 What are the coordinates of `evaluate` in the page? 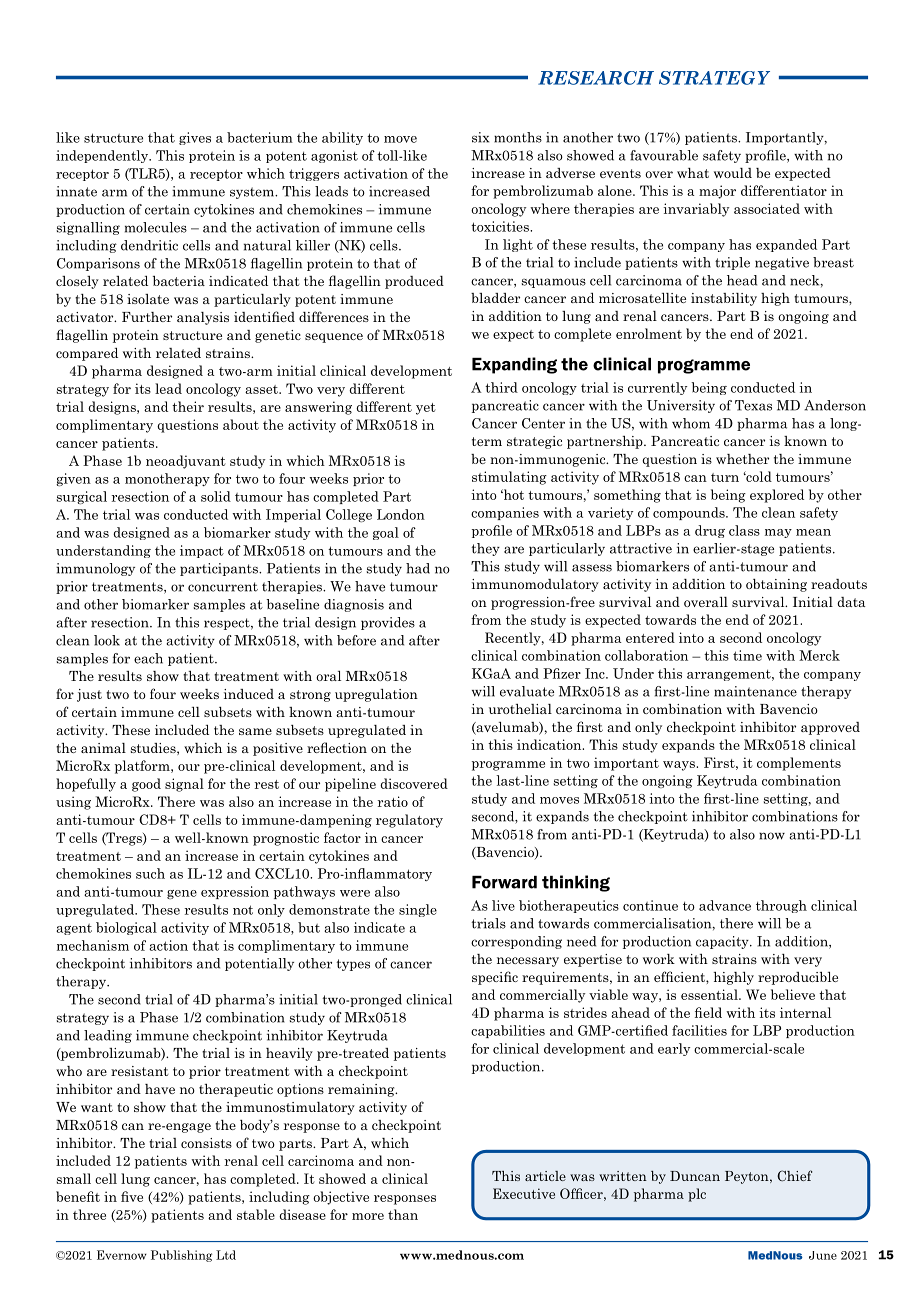 It's located at (527, 691).
